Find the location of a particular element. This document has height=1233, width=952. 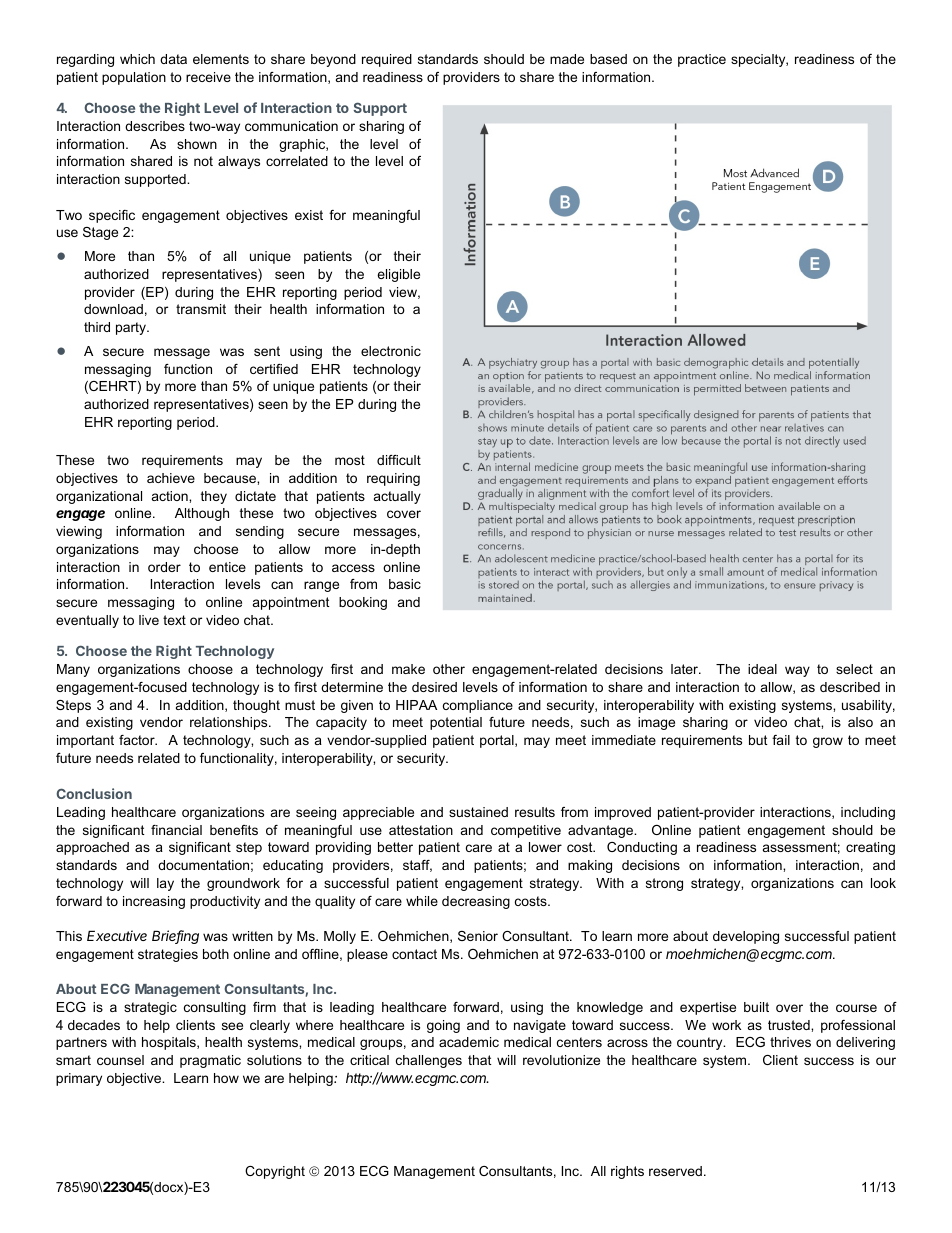

factor is located at coordinates (138, 740).
